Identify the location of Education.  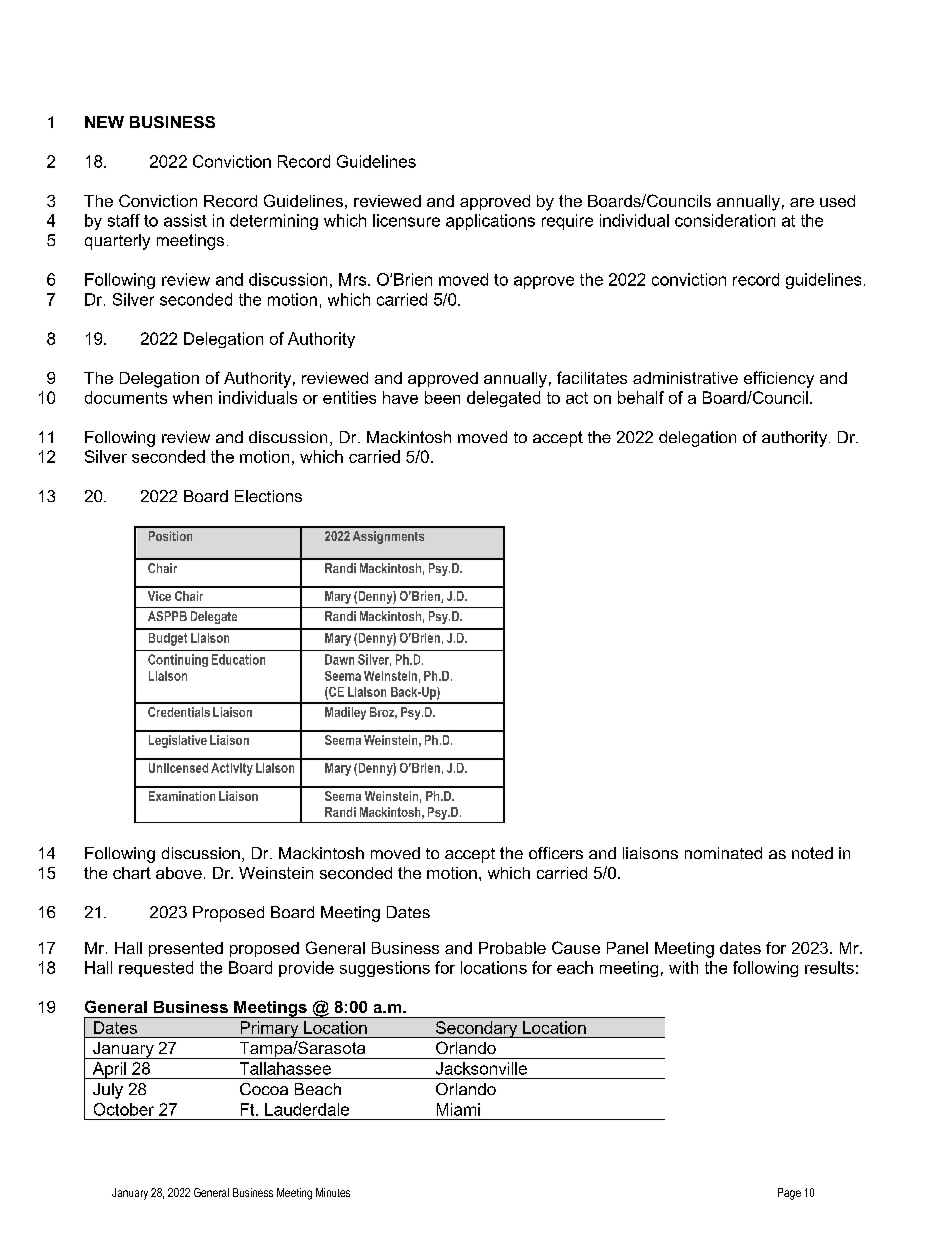
(238, 659).
